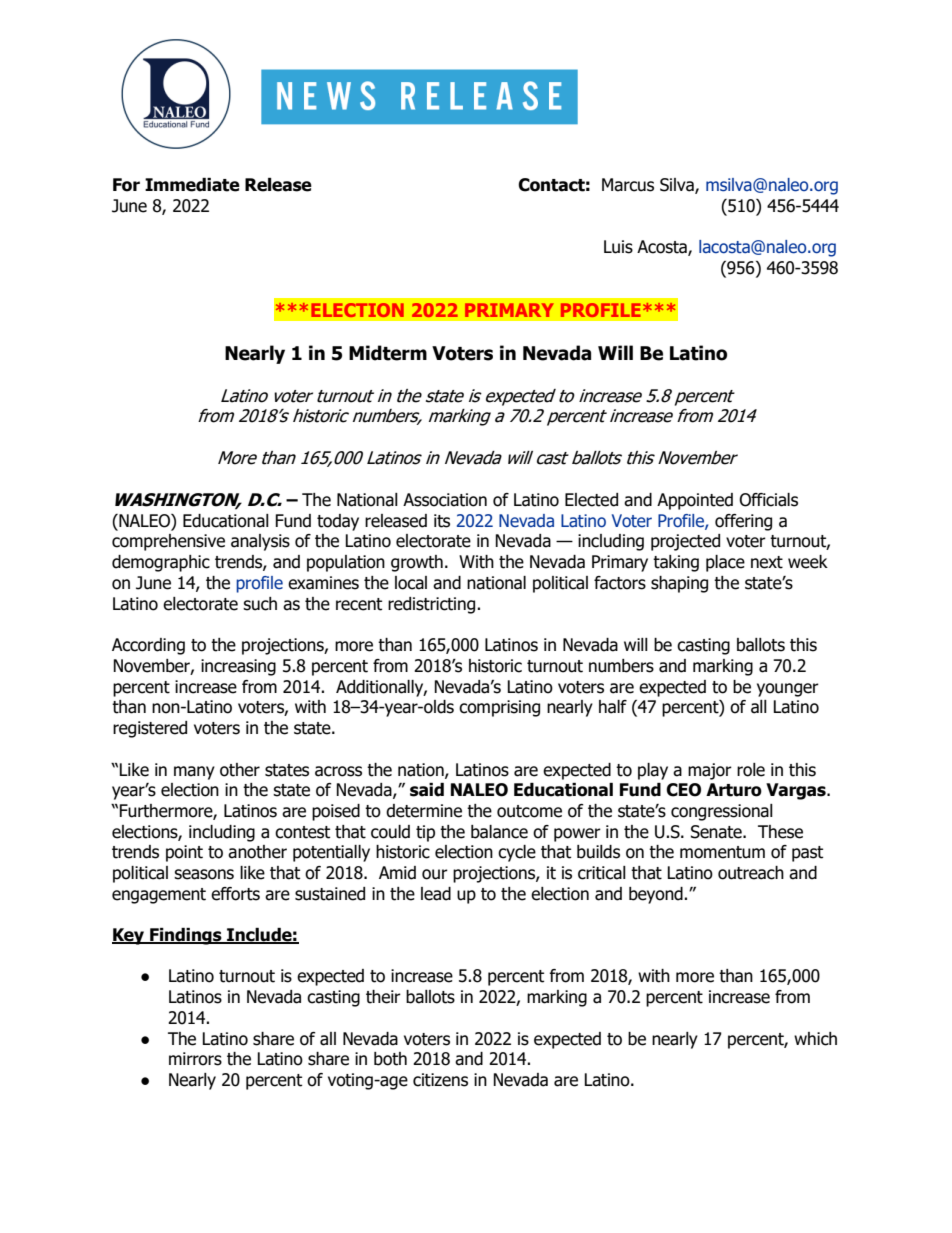  Describe the element at coordinates (445, 500) in the document. I see `Association` at that location.
